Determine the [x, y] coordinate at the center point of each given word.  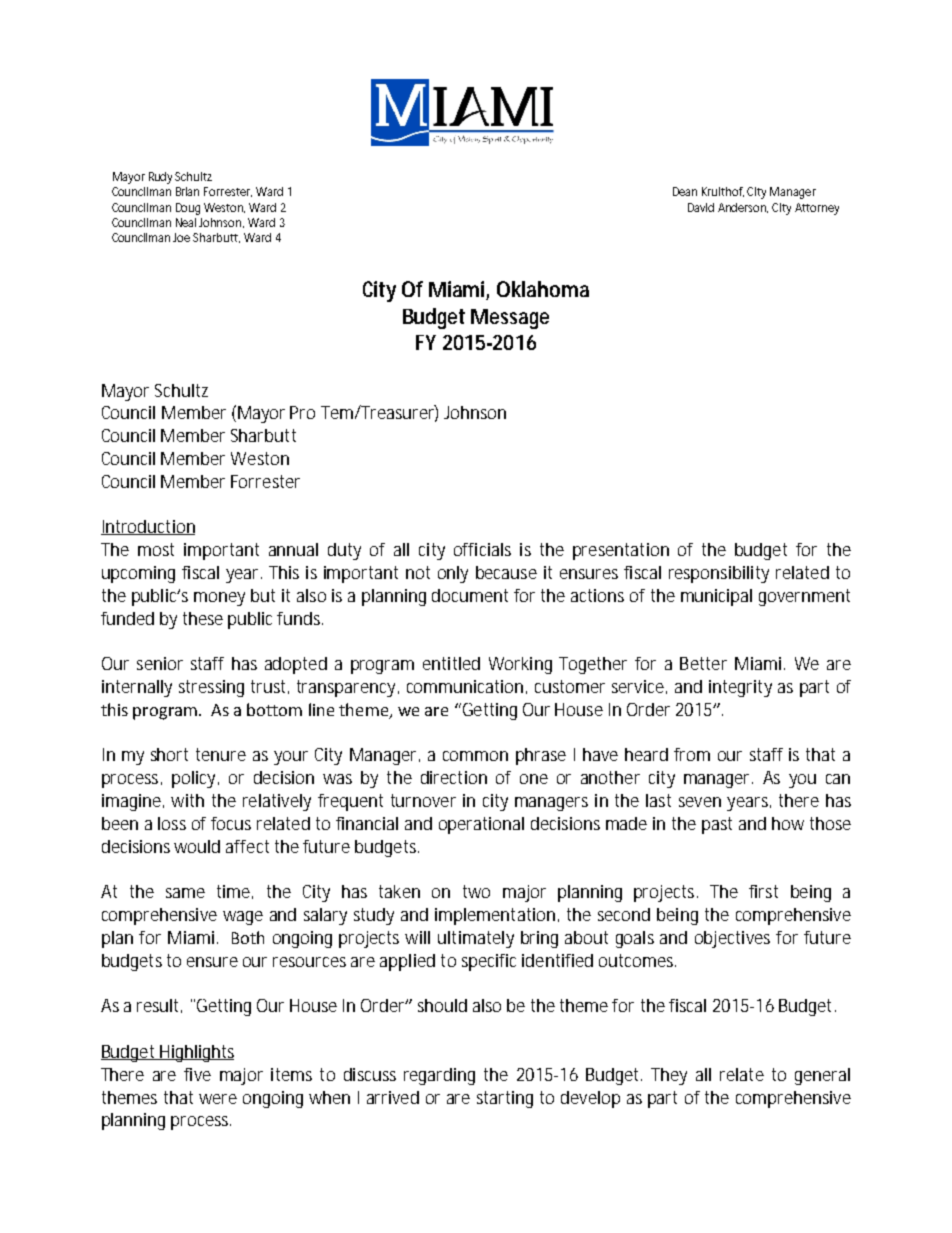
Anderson [743, 208]
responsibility [719, 574]
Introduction [148, 527]
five [197, 1074]
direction [454, 777]
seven [700, 802]
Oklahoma [543, 289]
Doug [188, 209]
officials [482, 549]
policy [193, 779]
